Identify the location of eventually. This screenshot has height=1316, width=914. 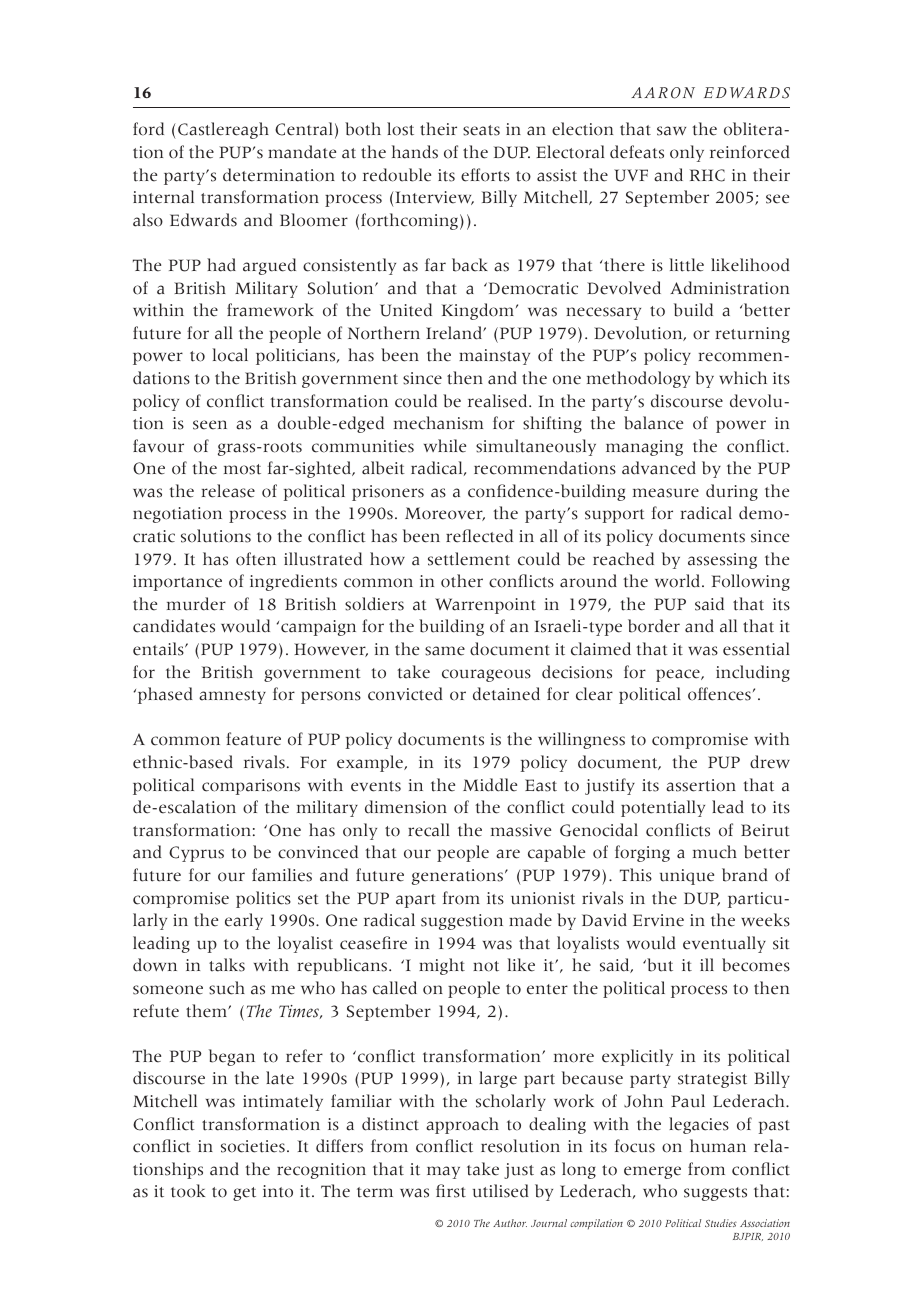
(724, 944).
